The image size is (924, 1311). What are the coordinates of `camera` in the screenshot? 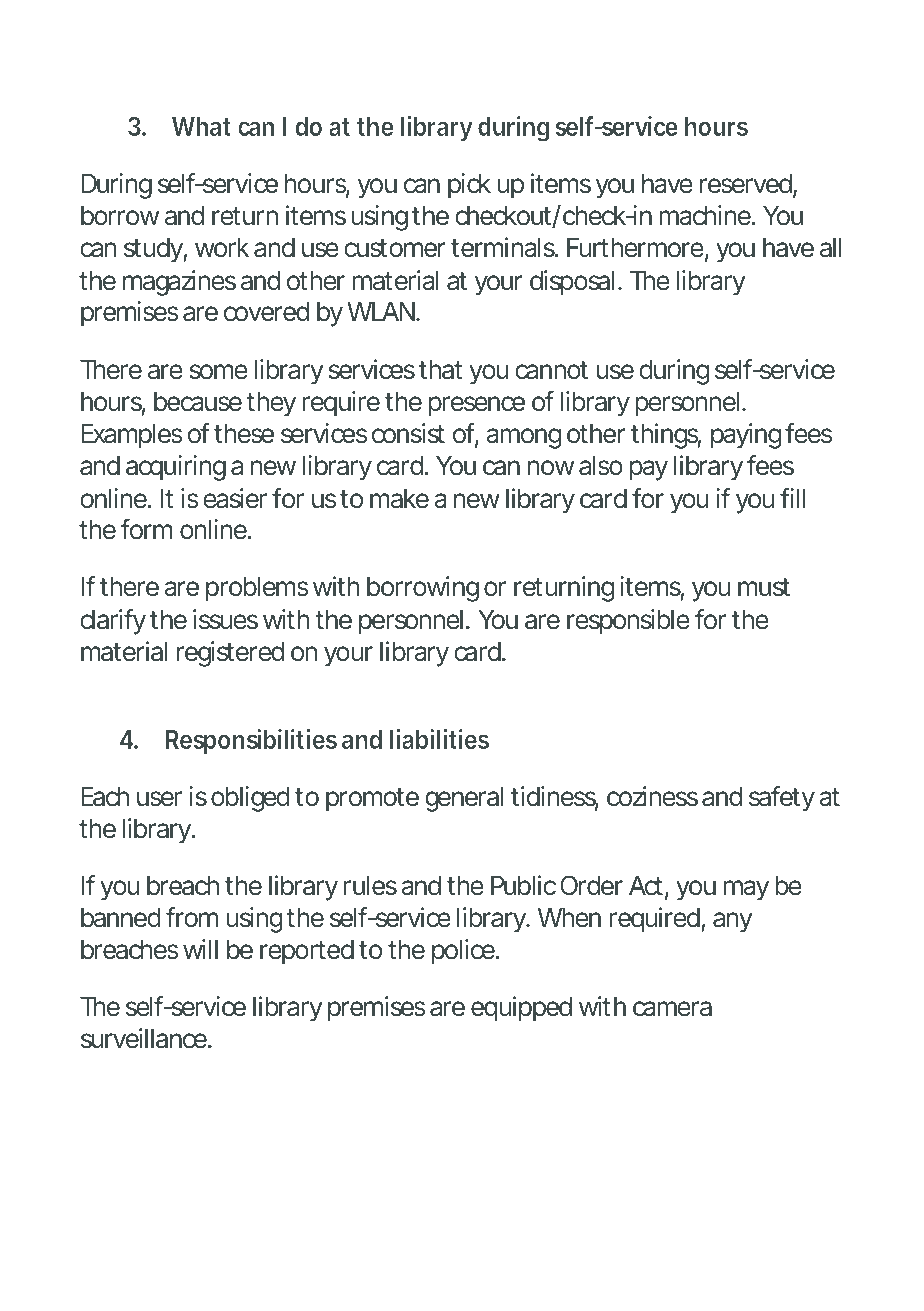 It's located at (672, 1009).
